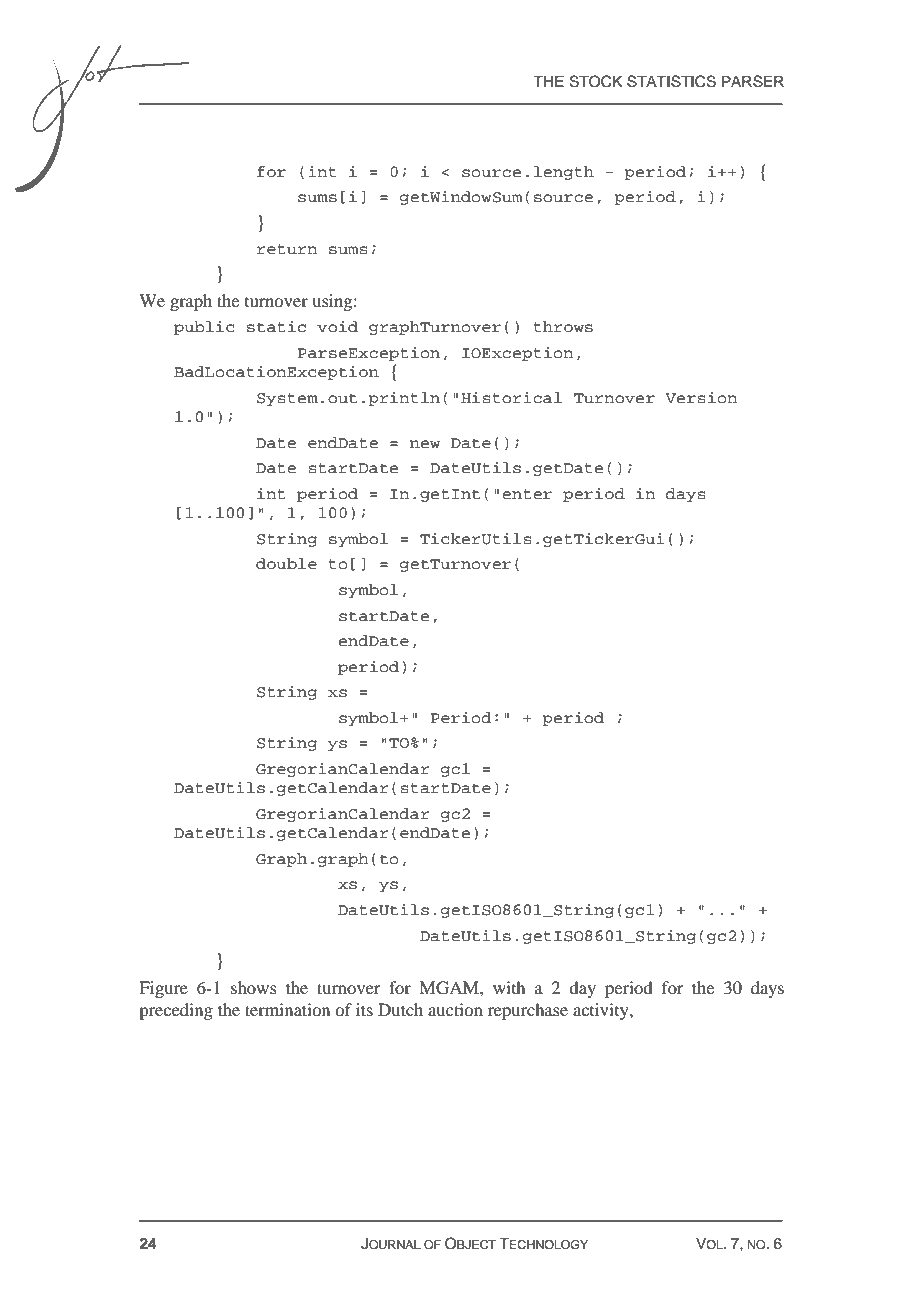 This page has width=924, height=1308. I want to click on shows, so click(254, 987).
